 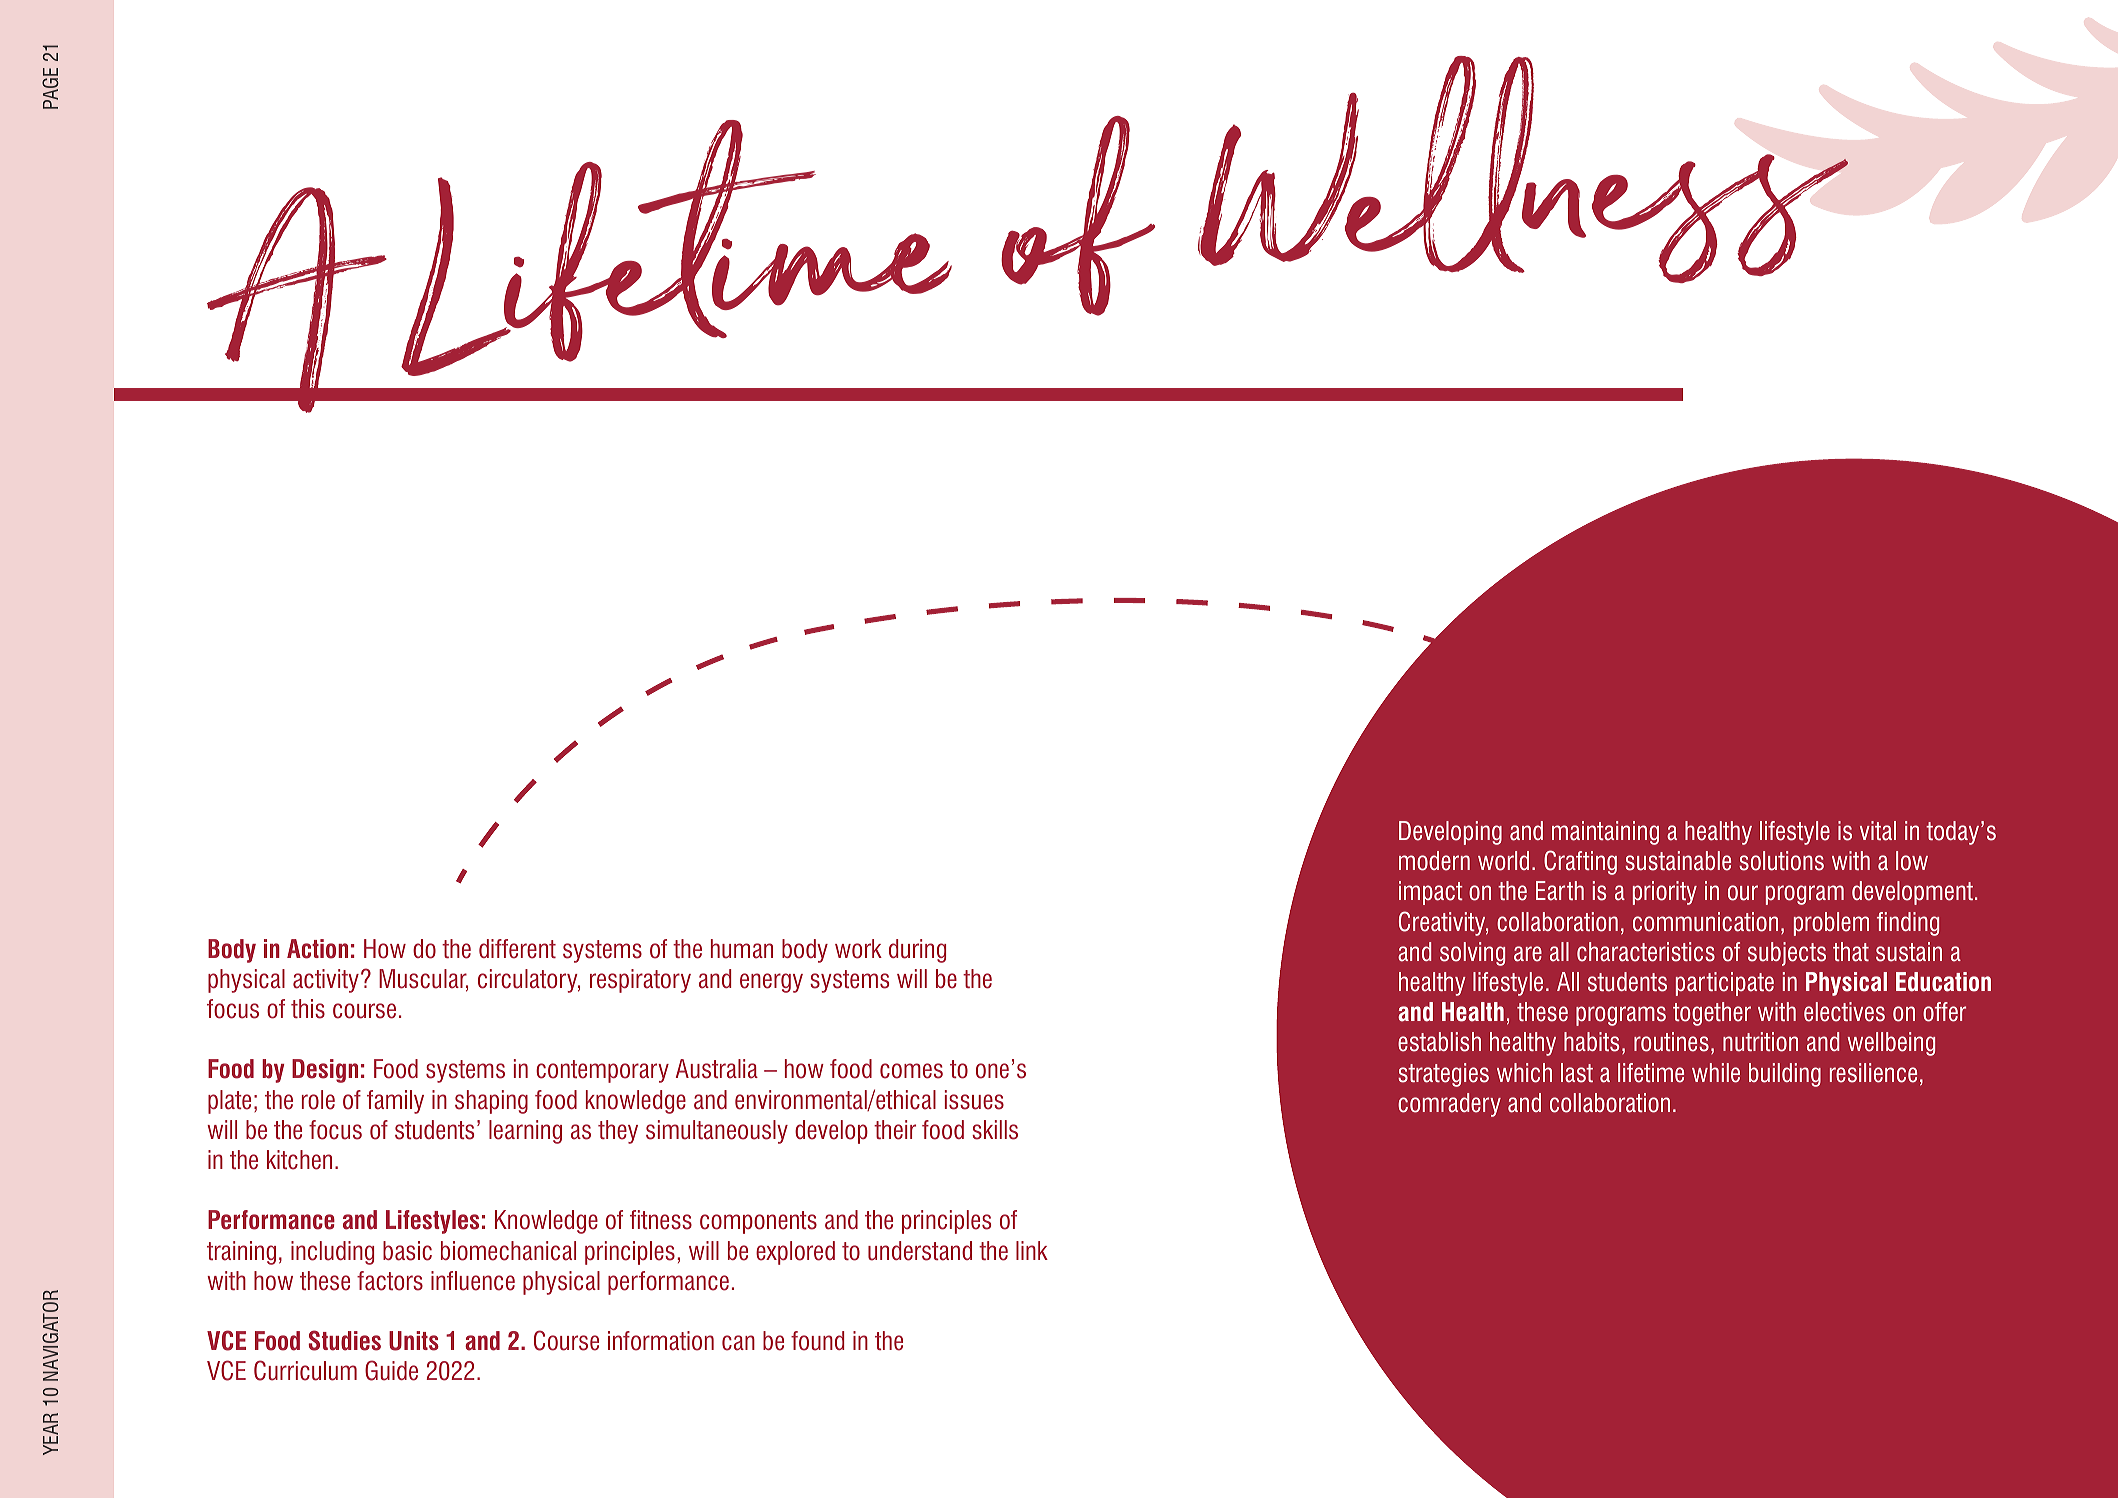 What do you see at coordinates (517, 949) in the screenshot?
I see `different` at bounding box center [517, 949].
